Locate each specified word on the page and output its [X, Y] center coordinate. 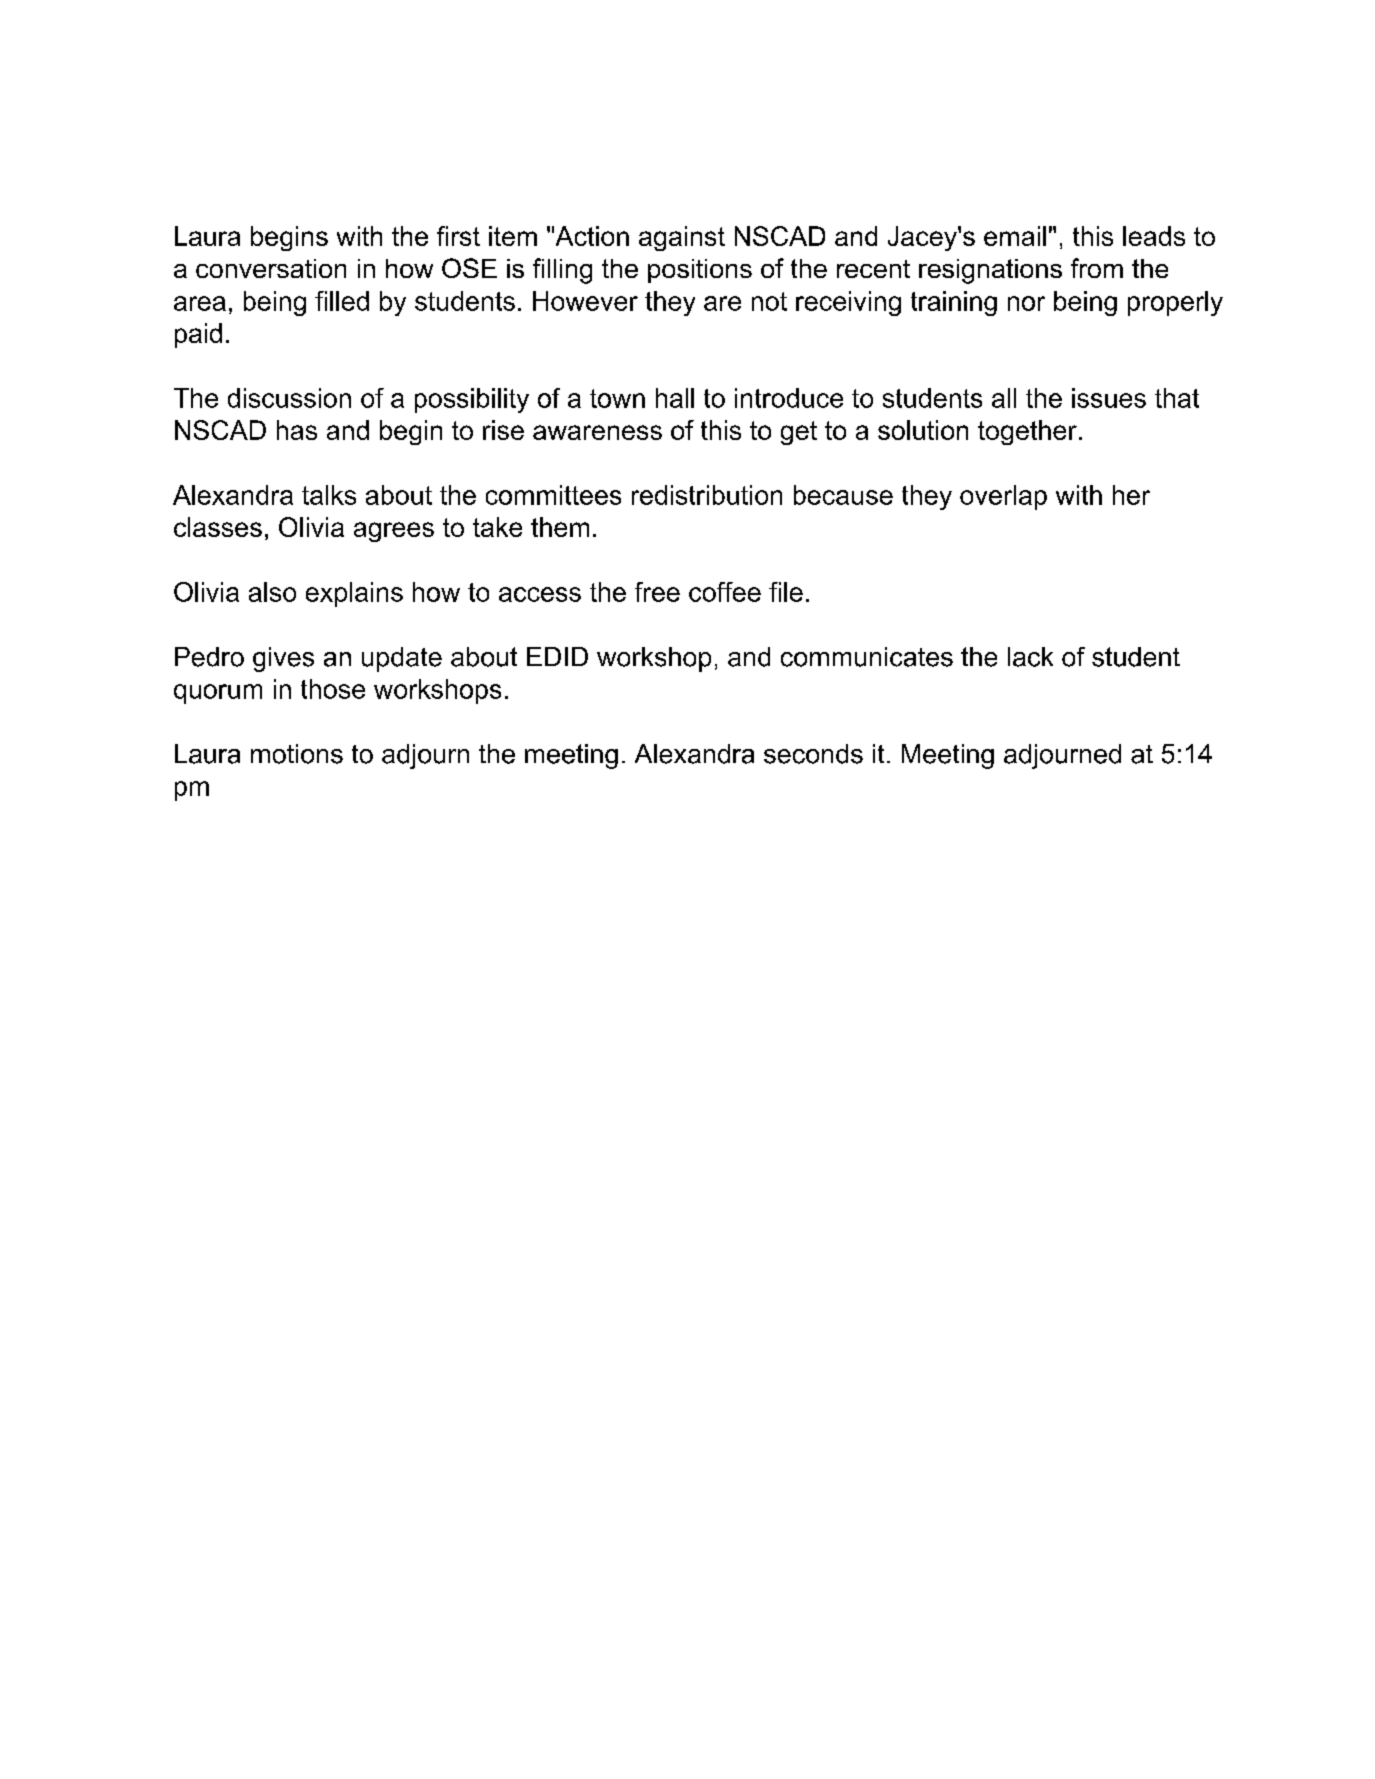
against [682, 238]
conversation [271, 268]
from [1097, 268]
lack [1030, 657]
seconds [813, 754]
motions [297, 754]
